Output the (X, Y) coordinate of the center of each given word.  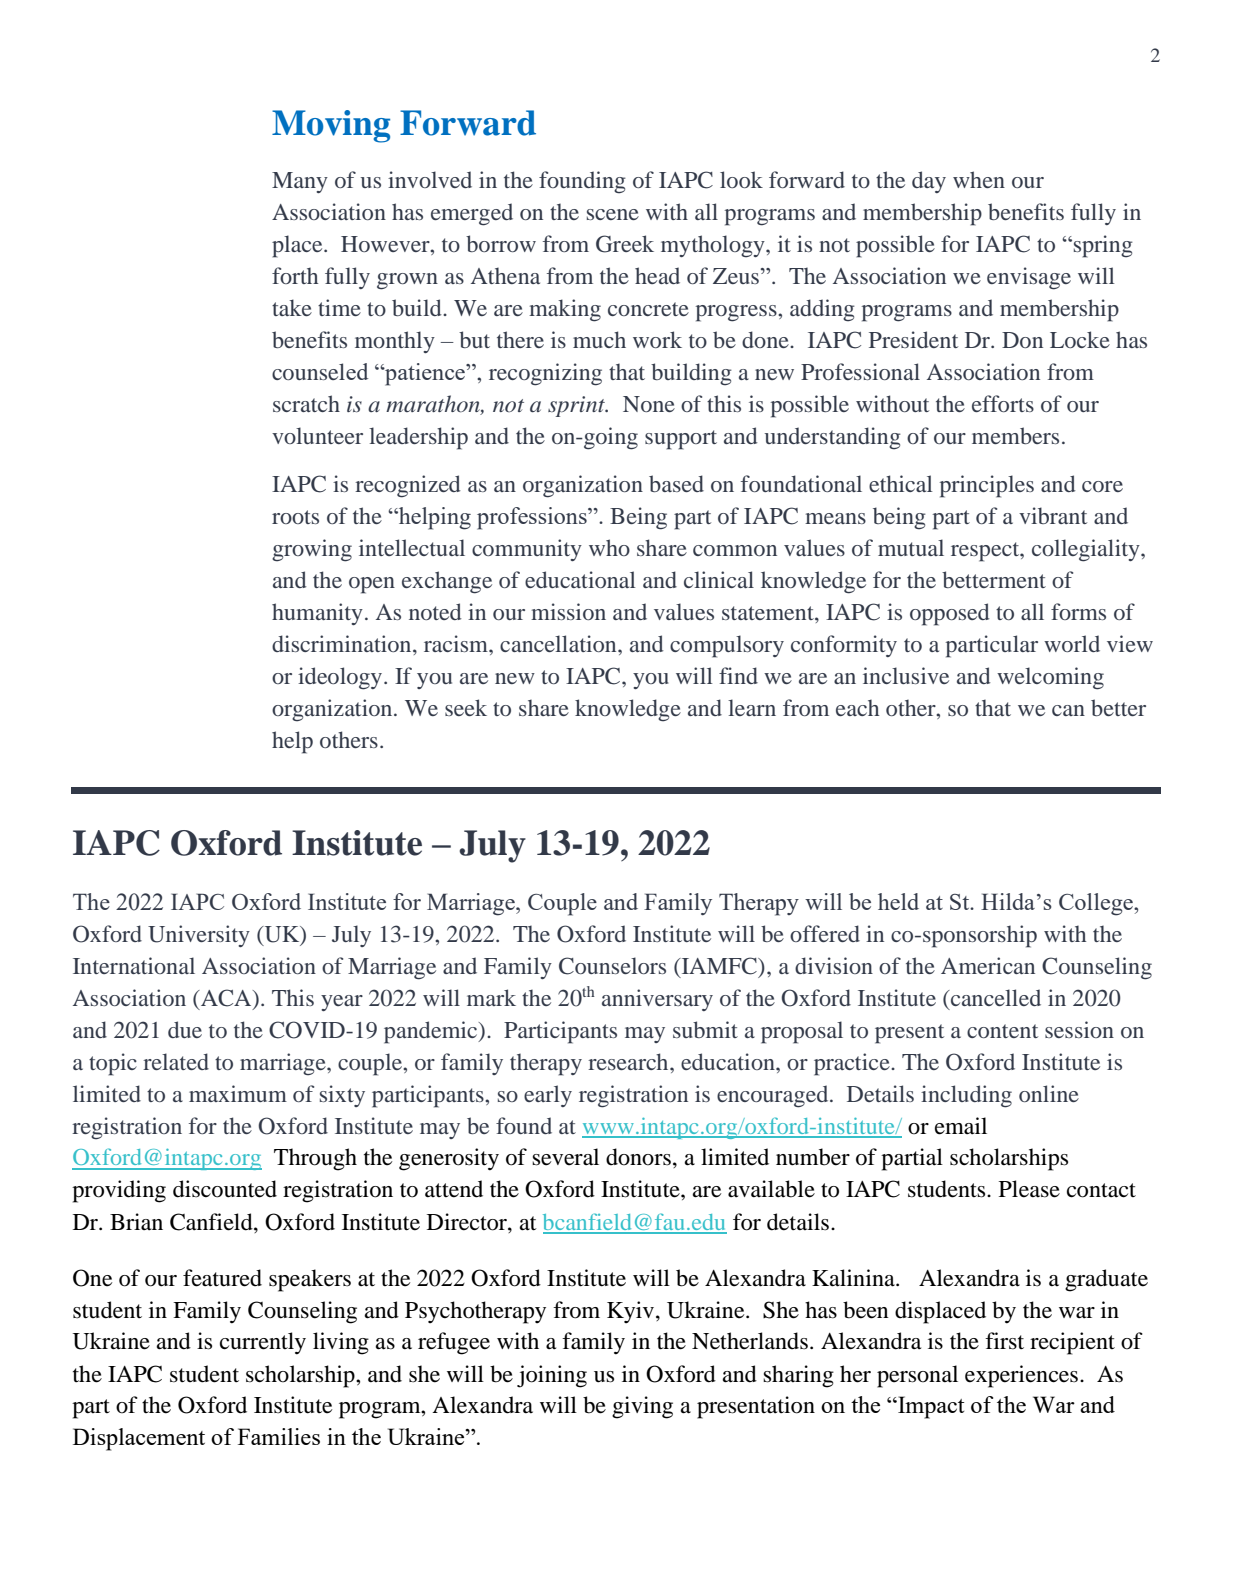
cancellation (559, 643)
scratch (306, 403)
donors (638, 1157)
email (961, 1126)
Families (279, 1436)
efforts (1003, 403)
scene (613, 214)
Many (300, 182)
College (1097, 904)
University (199, 936)
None (649, 404)
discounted (225, 1189)
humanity (317, 614)
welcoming (1050, 678)
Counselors (612, 966)
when (979, 179)
